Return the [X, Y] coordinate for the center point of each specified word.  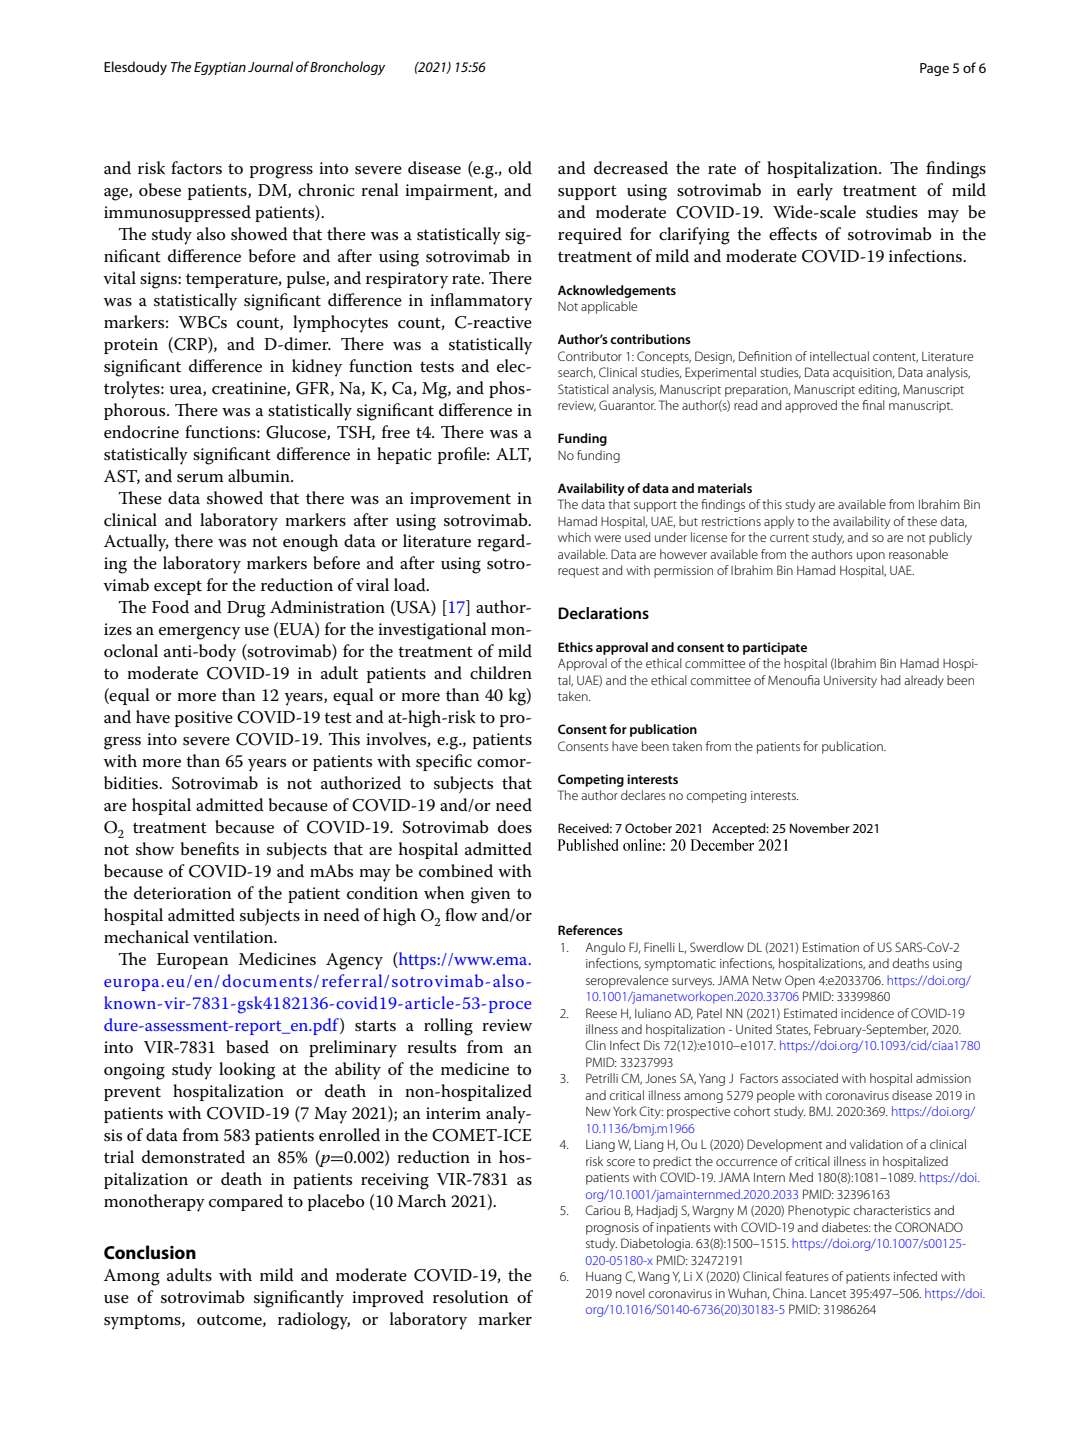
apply [779, 522]
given [491, 895]
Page [934, 69]
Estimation [831, 947]
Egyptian [220, 68]
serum [200, 478]
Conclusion [150, 1252]
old [520, 167]
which [574, 537]
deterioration [183, 893]
